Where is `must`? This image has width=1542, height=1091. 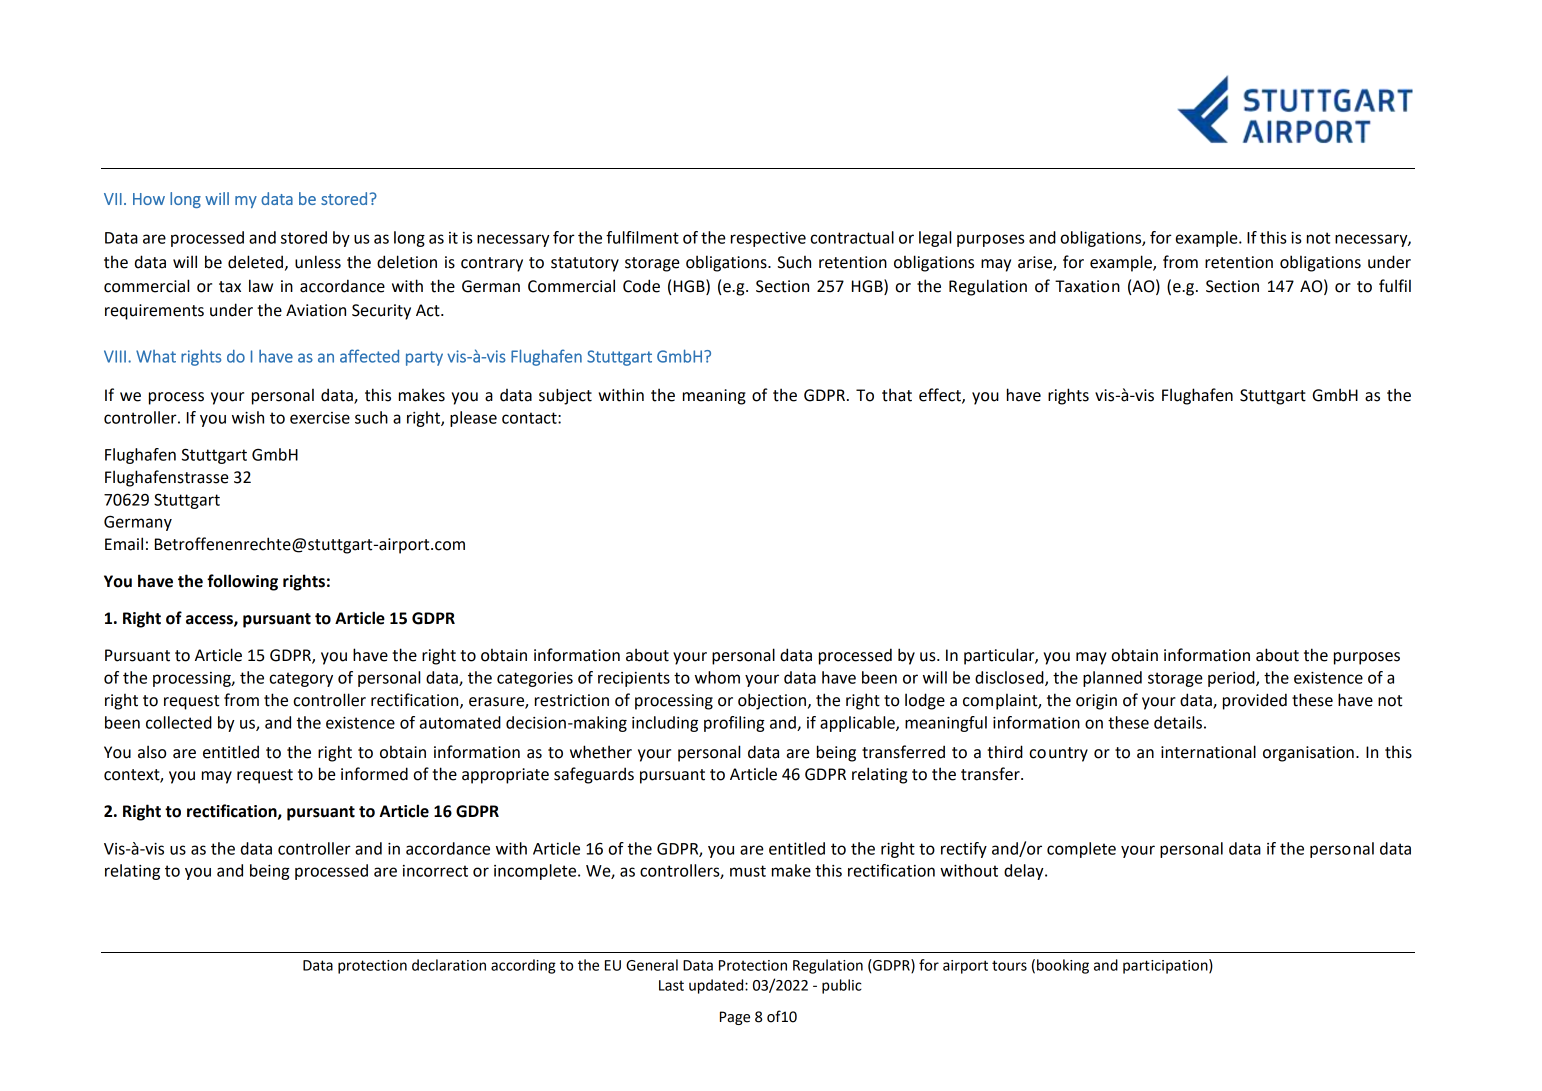
must is located at coordinates (748, 871).
